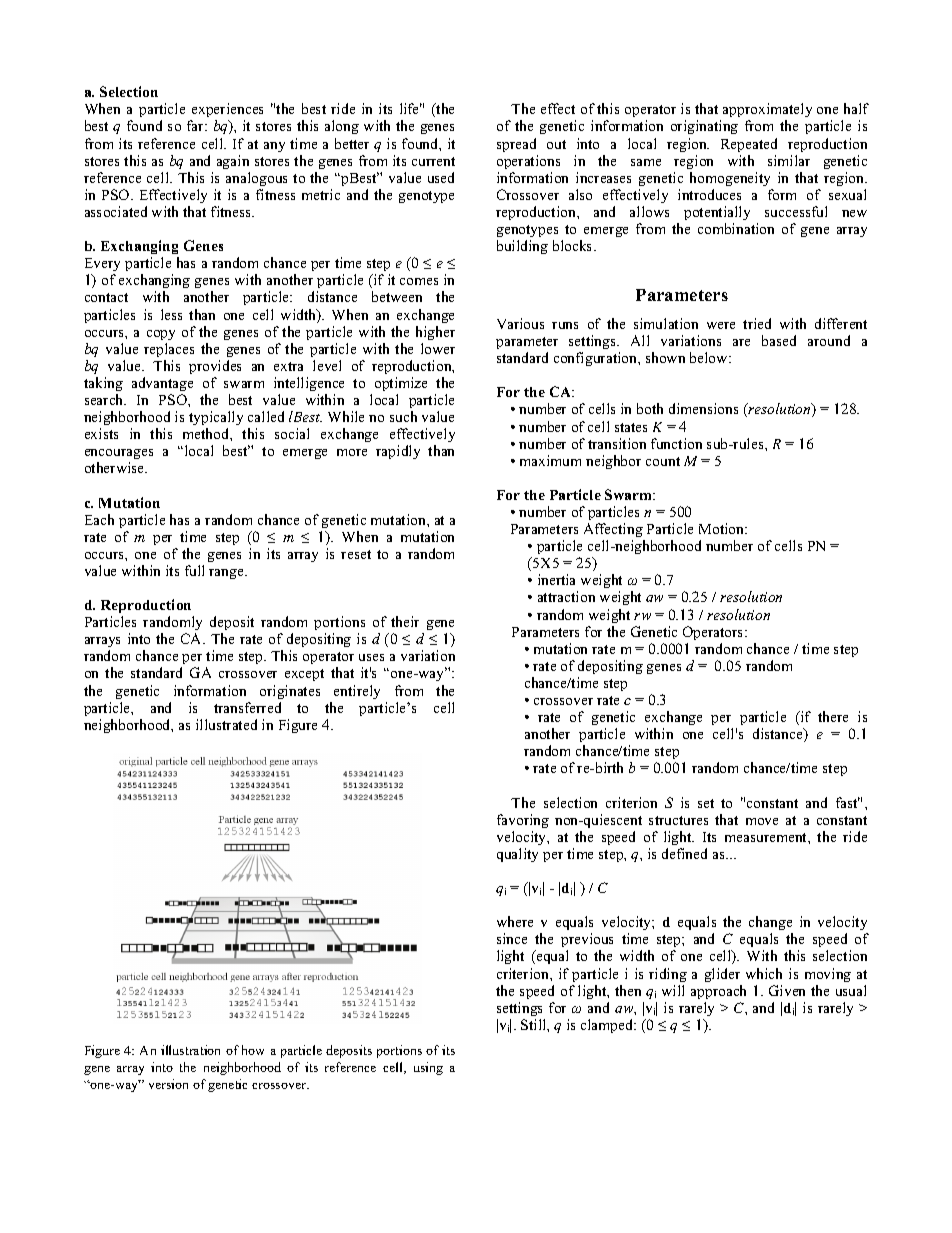 This page has width=952, height=1233. Describe the element at coordinates (556, 579) in the page. I see `inertia` at that location.
